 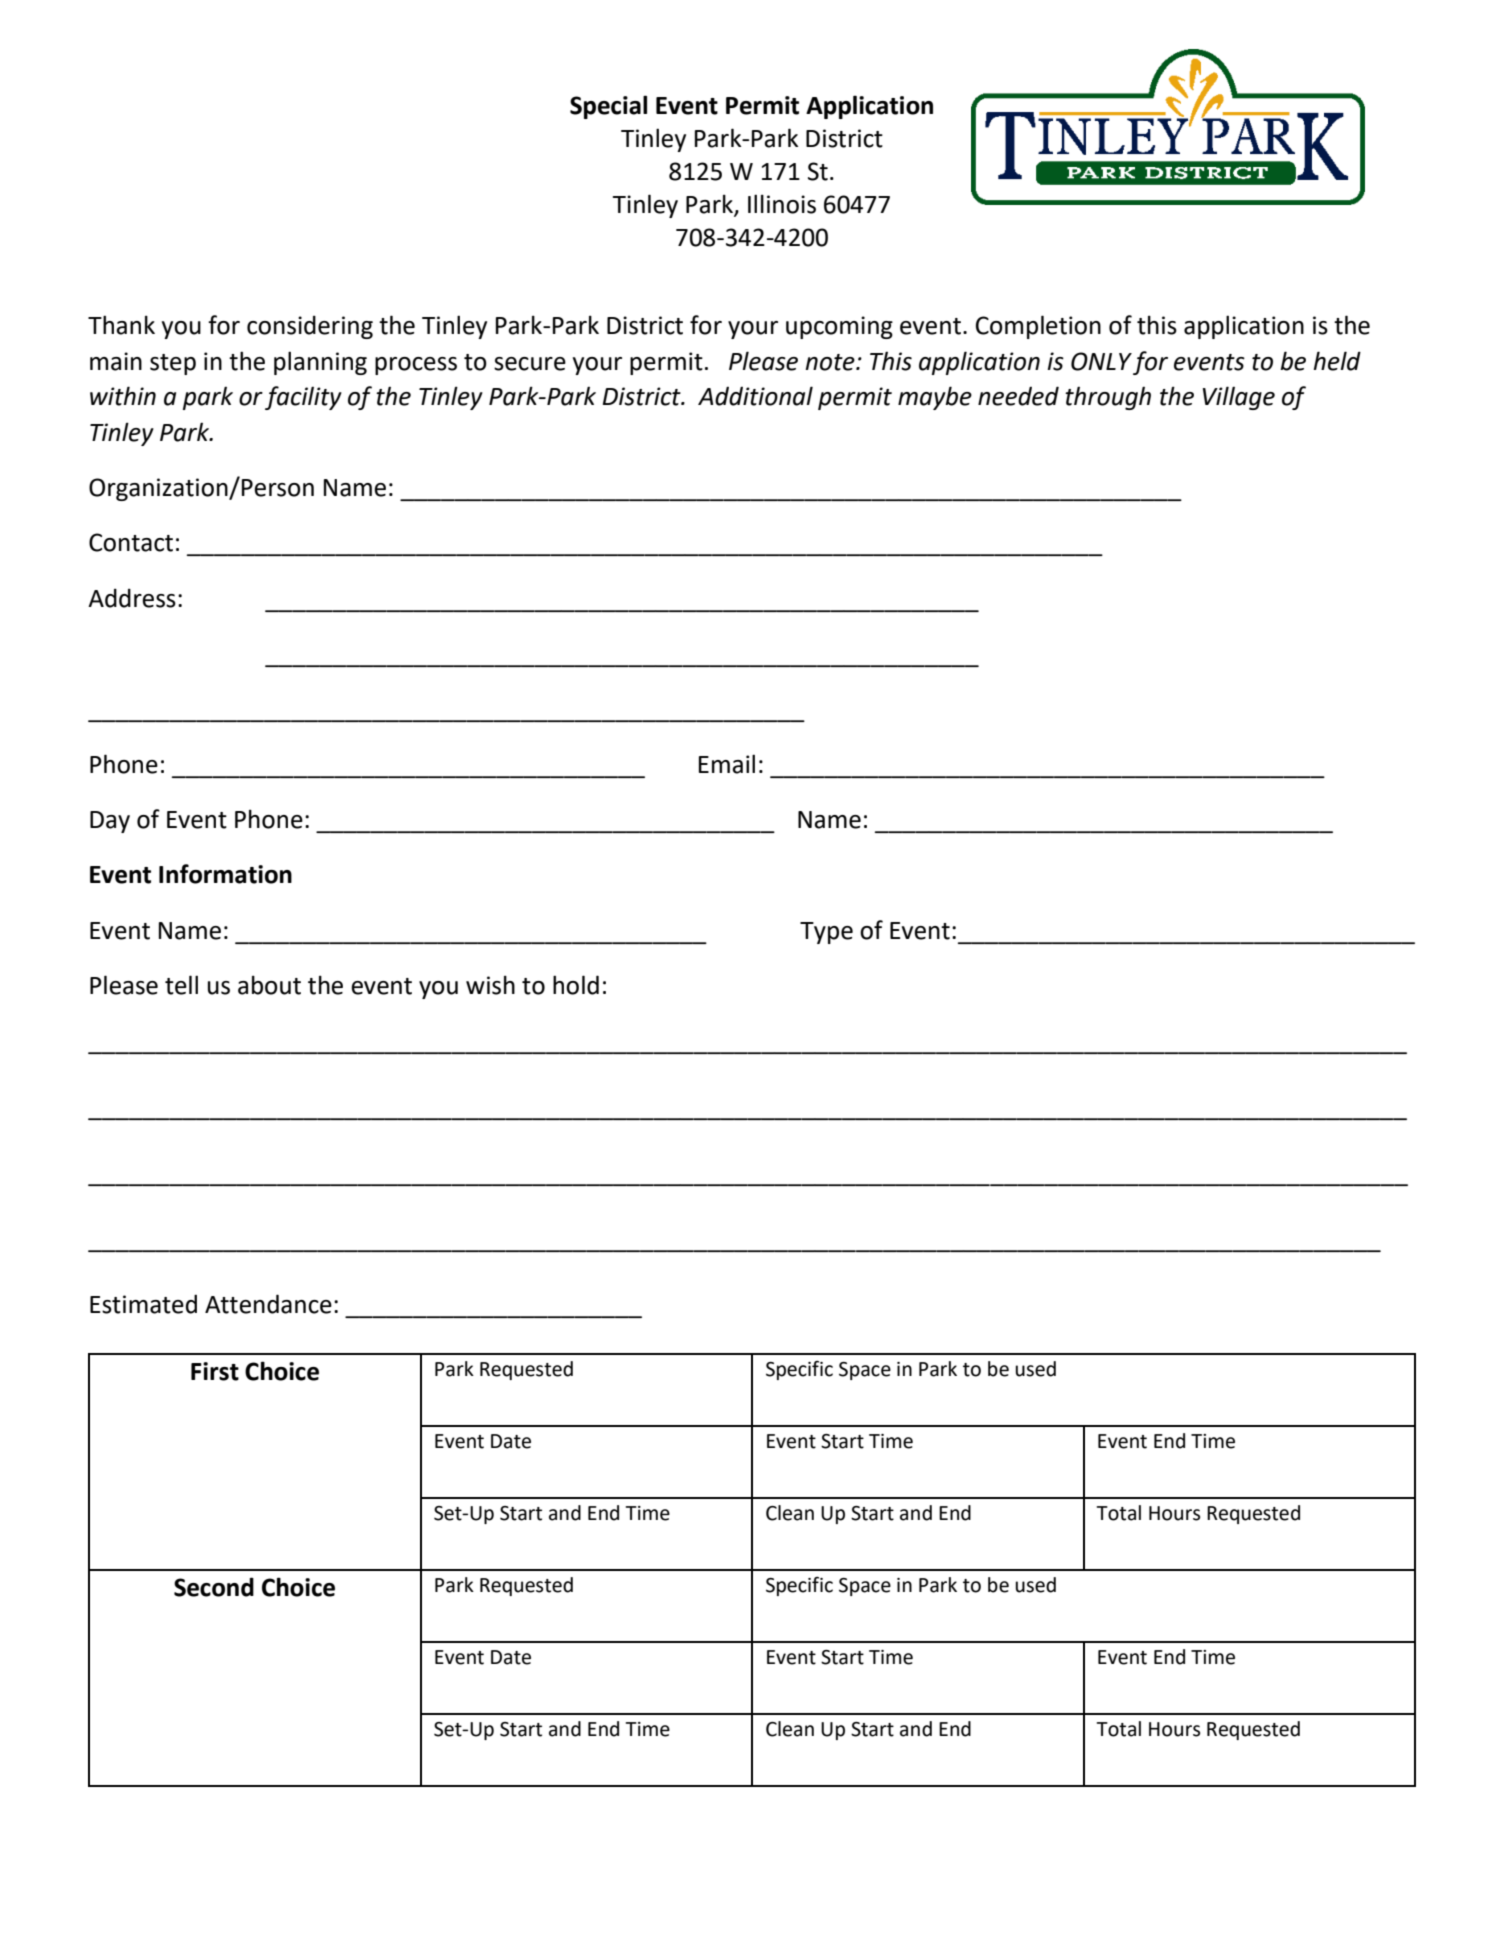 What do you see at coordinates (215, 1371) in the screenshot?
I see `First` at bounding box center [215, 1371].
